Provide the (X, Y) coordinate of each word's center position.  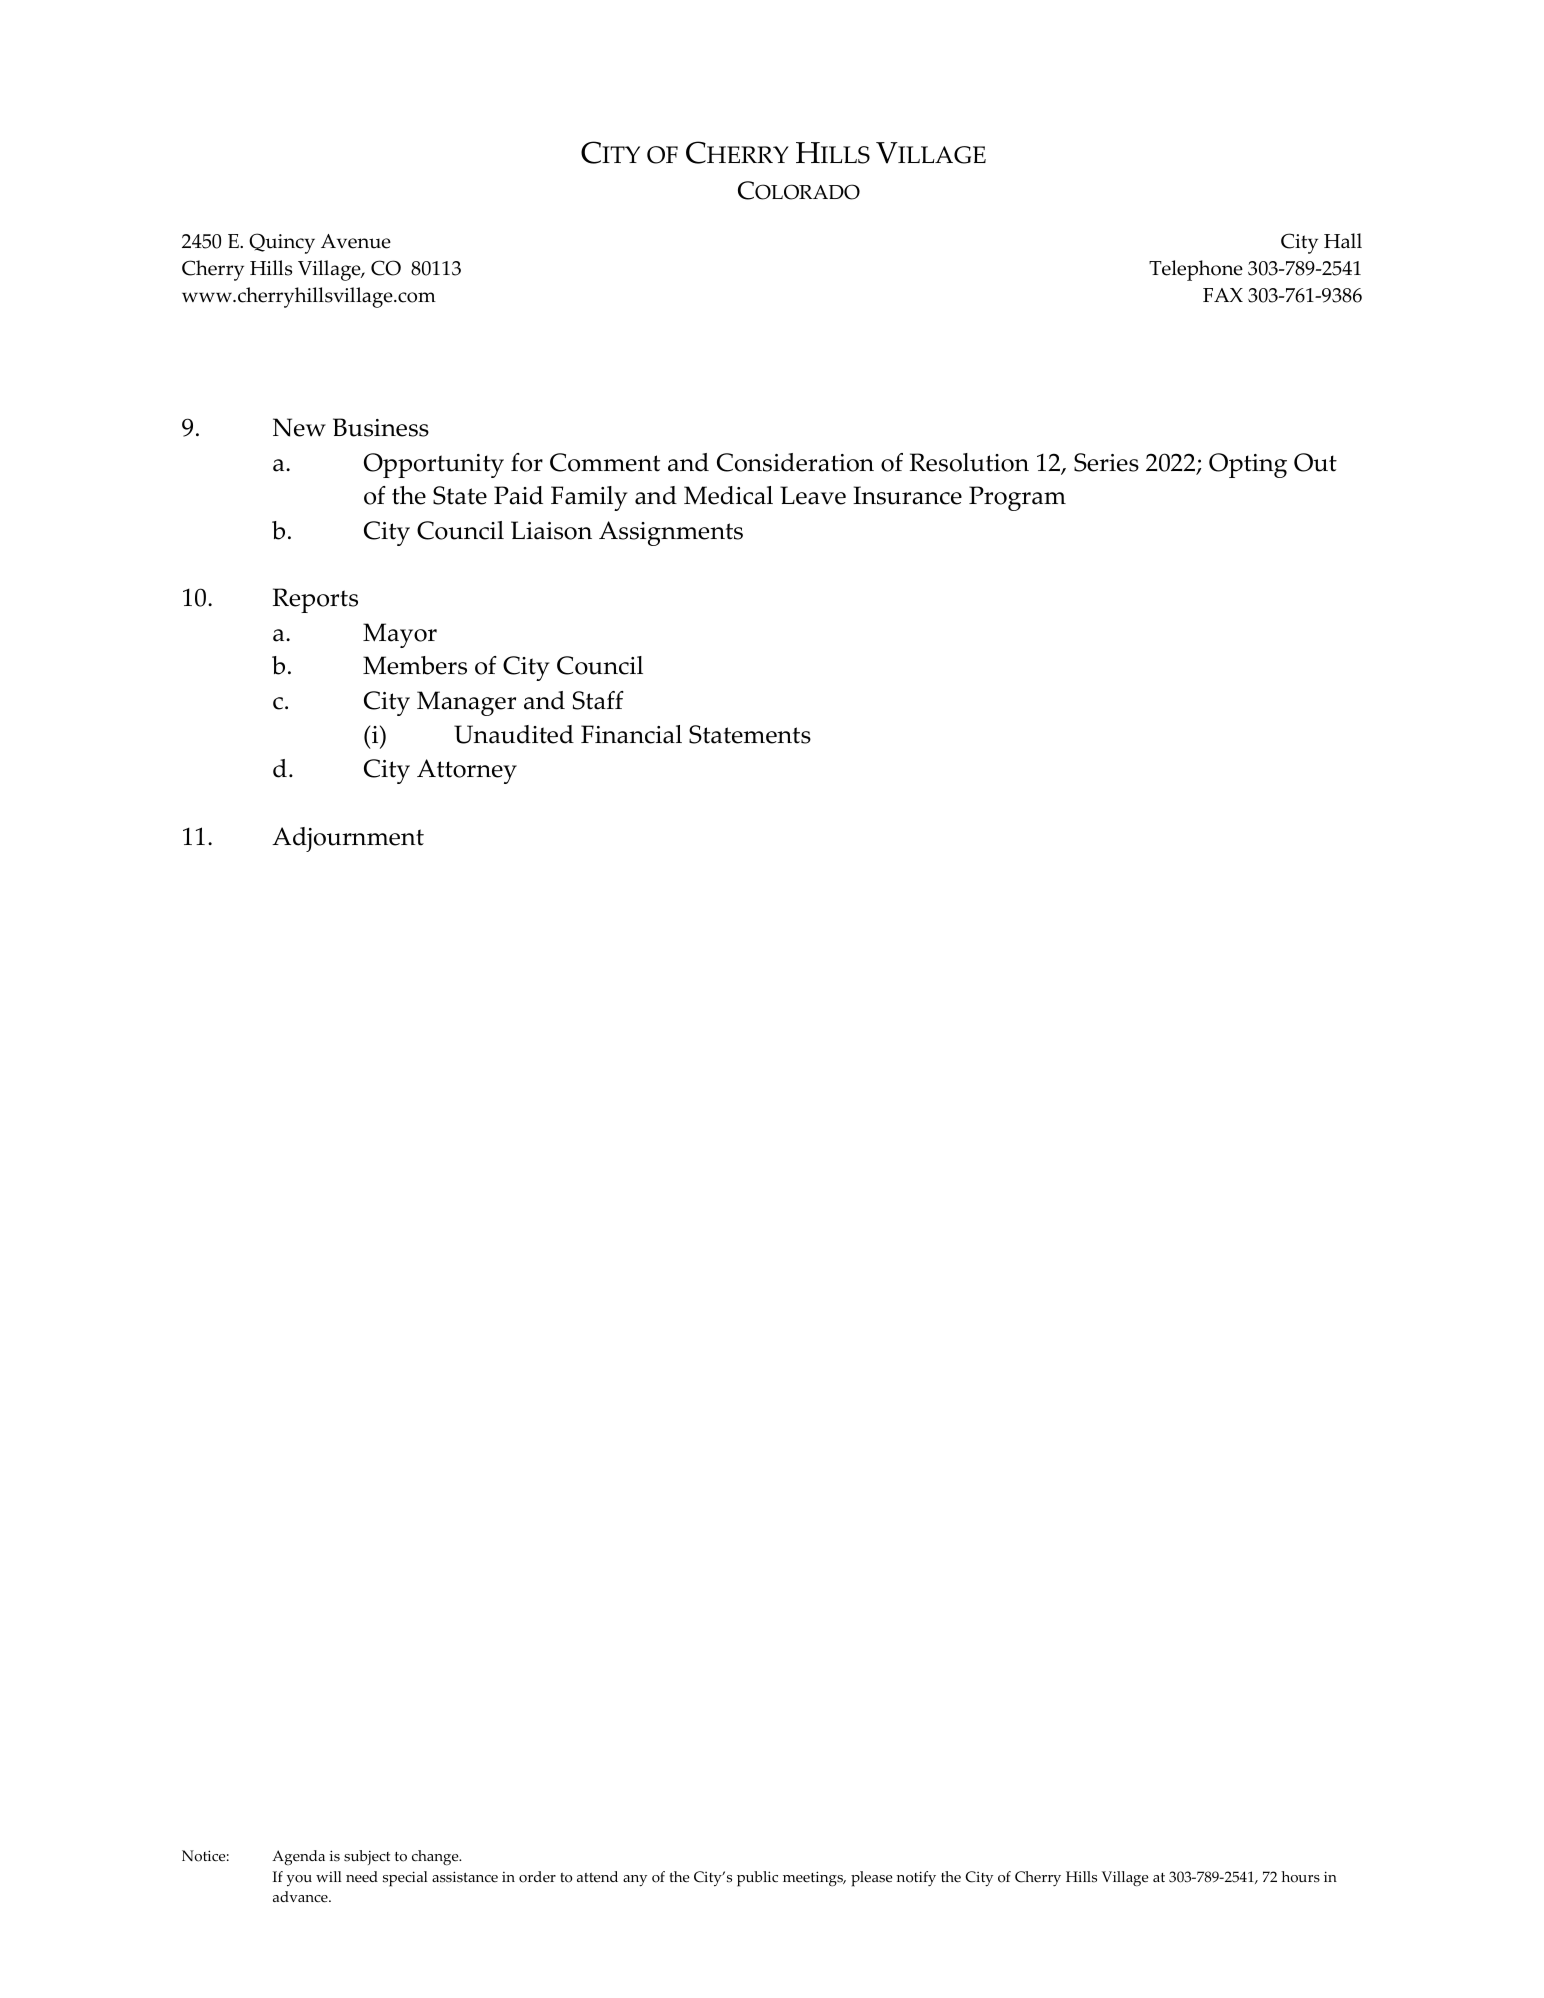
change (436, 1858)
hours (1301, 1877)
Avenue (356, 241)
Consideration (795, 462)
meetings (814, 1879)
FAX (1223, 295)
